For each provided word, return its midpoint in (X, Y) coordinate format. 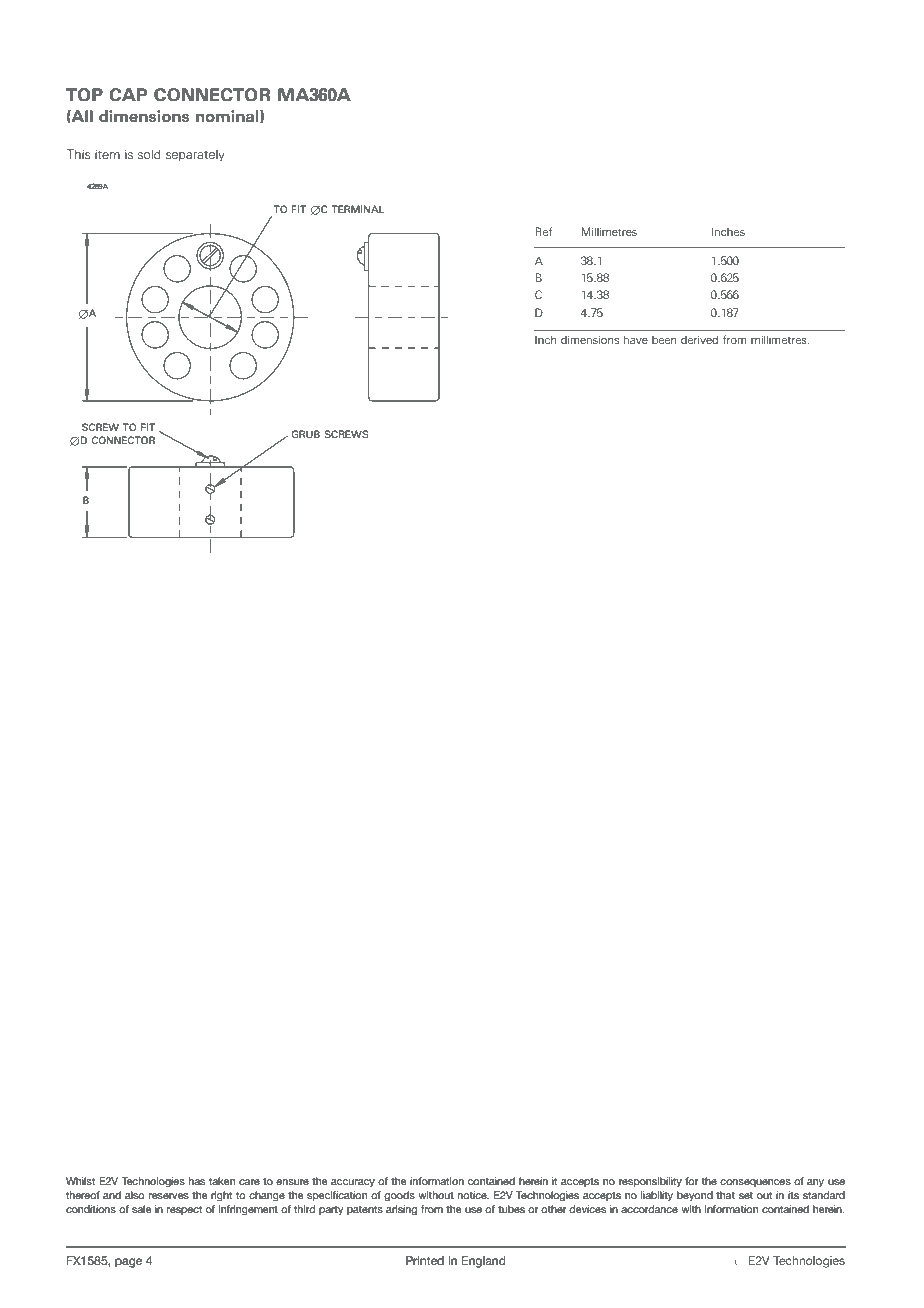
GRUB (305, 434)
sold (149, 154)
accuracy (353, 1183)
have (636, 339)
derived (699, 339)
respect (184, 1210)
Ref (543, 231)
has (197, 1181)
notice (473, 1195)
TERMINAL (357, 209)
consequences (755, 1183)
